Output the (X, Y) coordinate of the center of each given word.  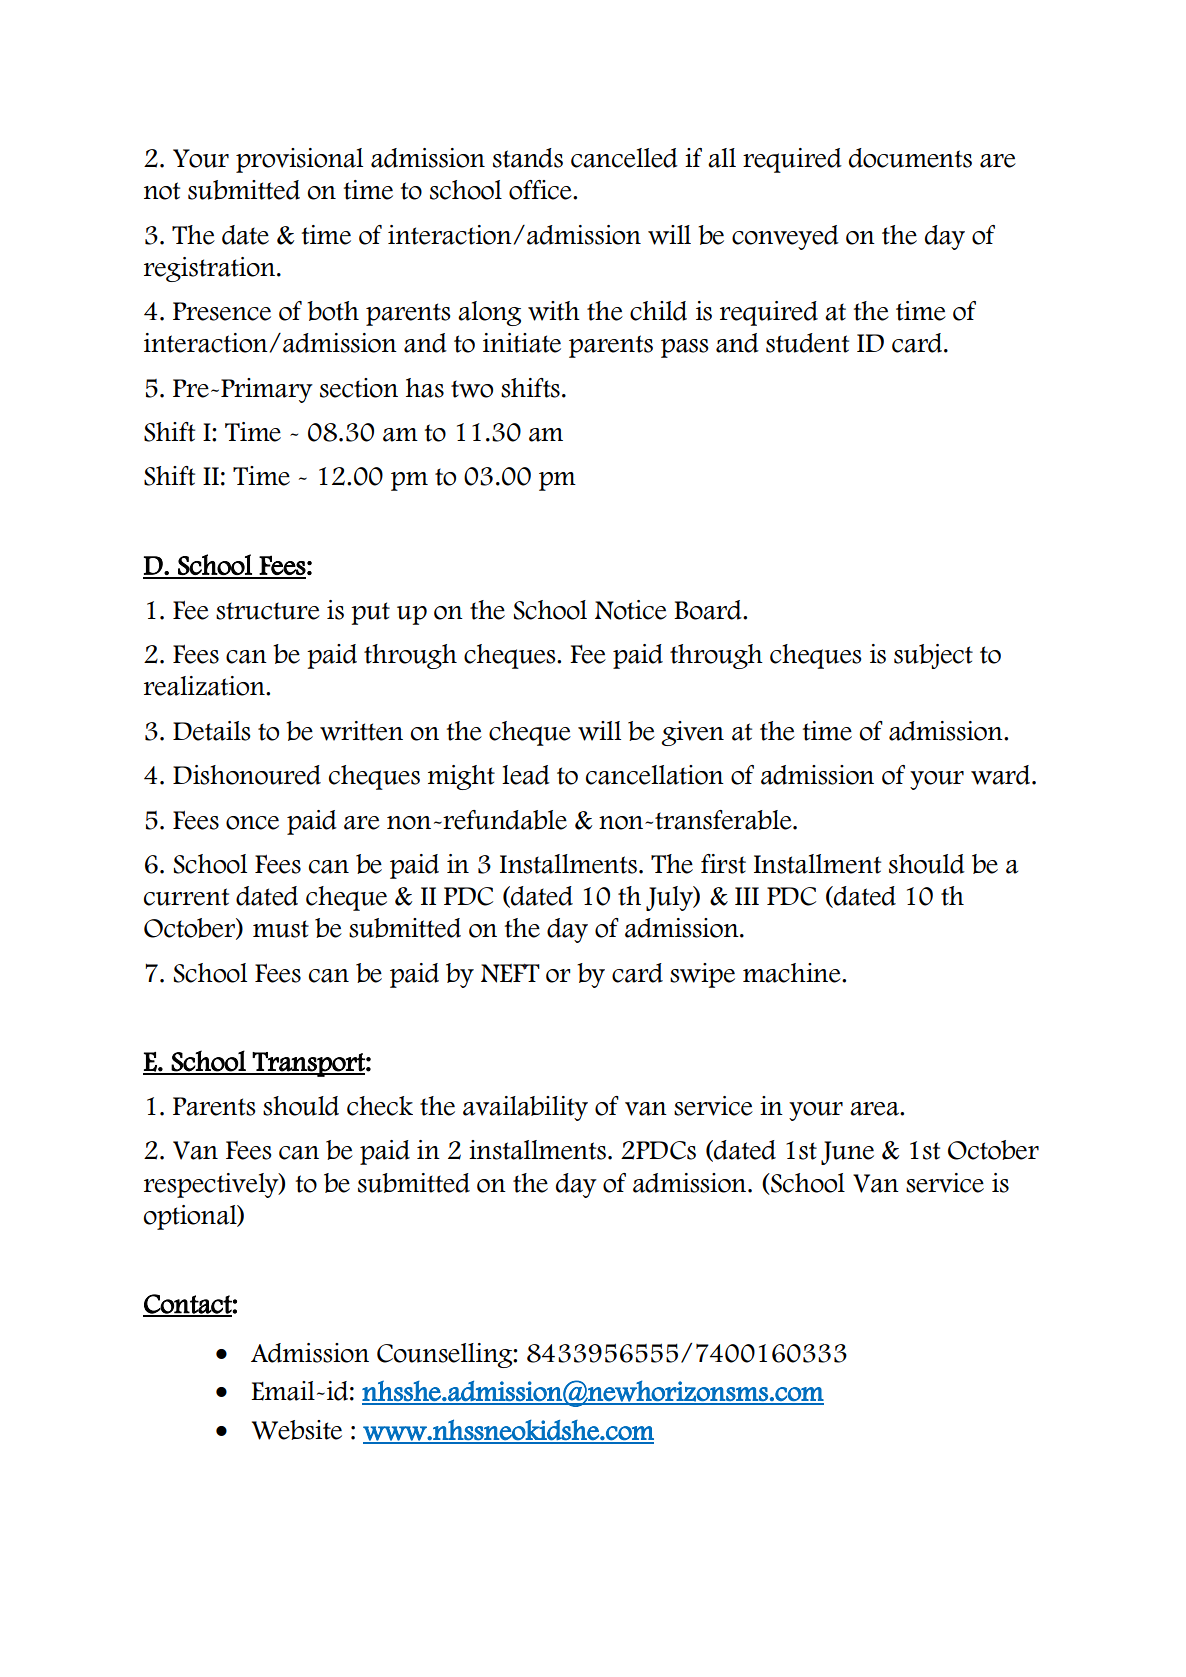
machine (793, 973)
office (541, 190)
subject (933, 656)
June (847, 1153)
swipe (702, 975)
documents (910, 158)
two (472, 389)
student (807, 343)
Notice (631, 610)
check (380, 1106)
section (359, 388)
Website (297, 1430)
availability (525, 1108)
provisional (299, 160)
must (281, 929)
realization (205, 686)
